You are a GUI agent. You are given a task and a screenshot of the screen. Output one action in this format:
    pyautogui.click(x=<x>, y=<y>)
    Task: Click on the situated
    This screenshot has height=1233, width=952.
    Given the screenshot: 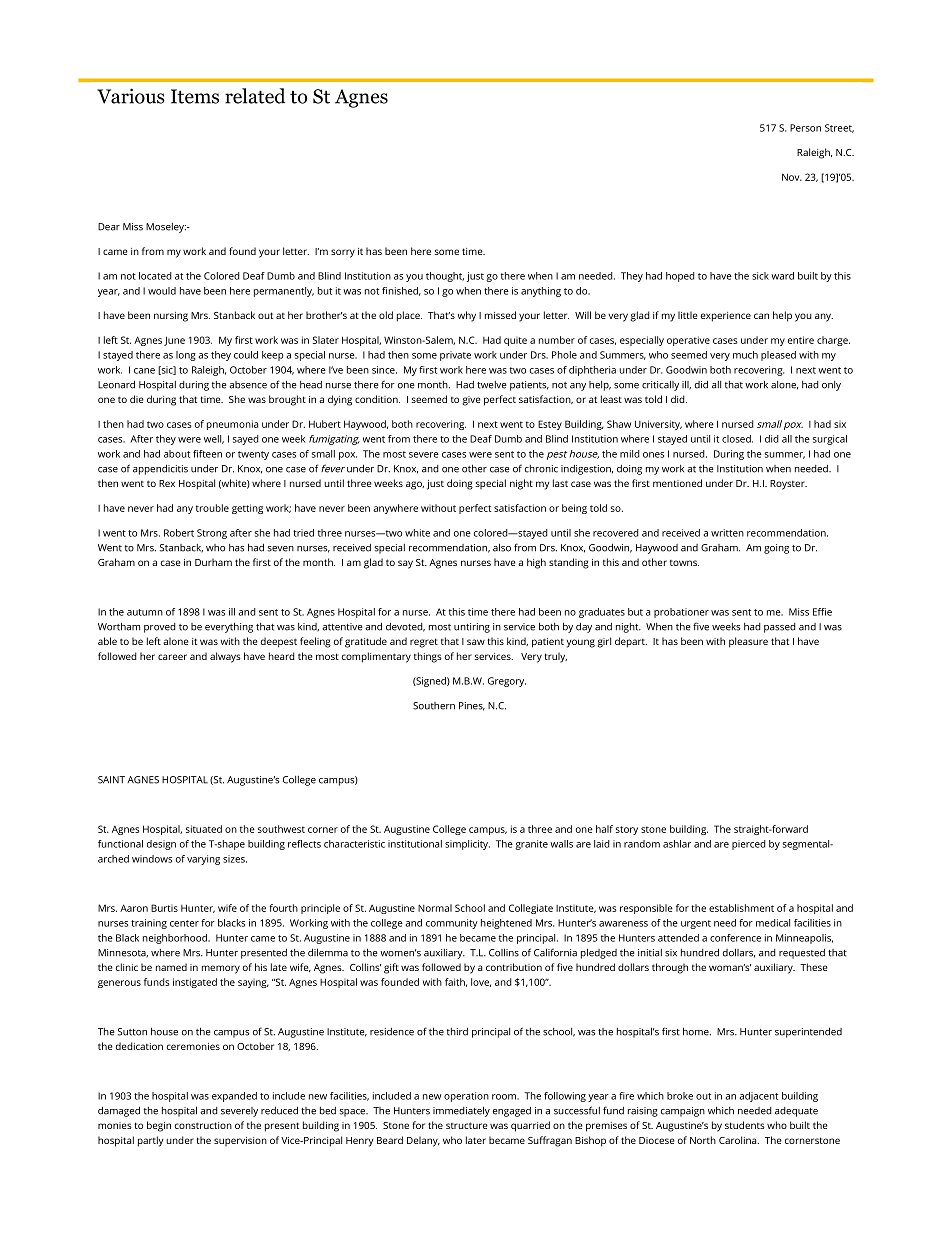 What is the action you would take?
    pyautogui.click(x=204, y=829)
